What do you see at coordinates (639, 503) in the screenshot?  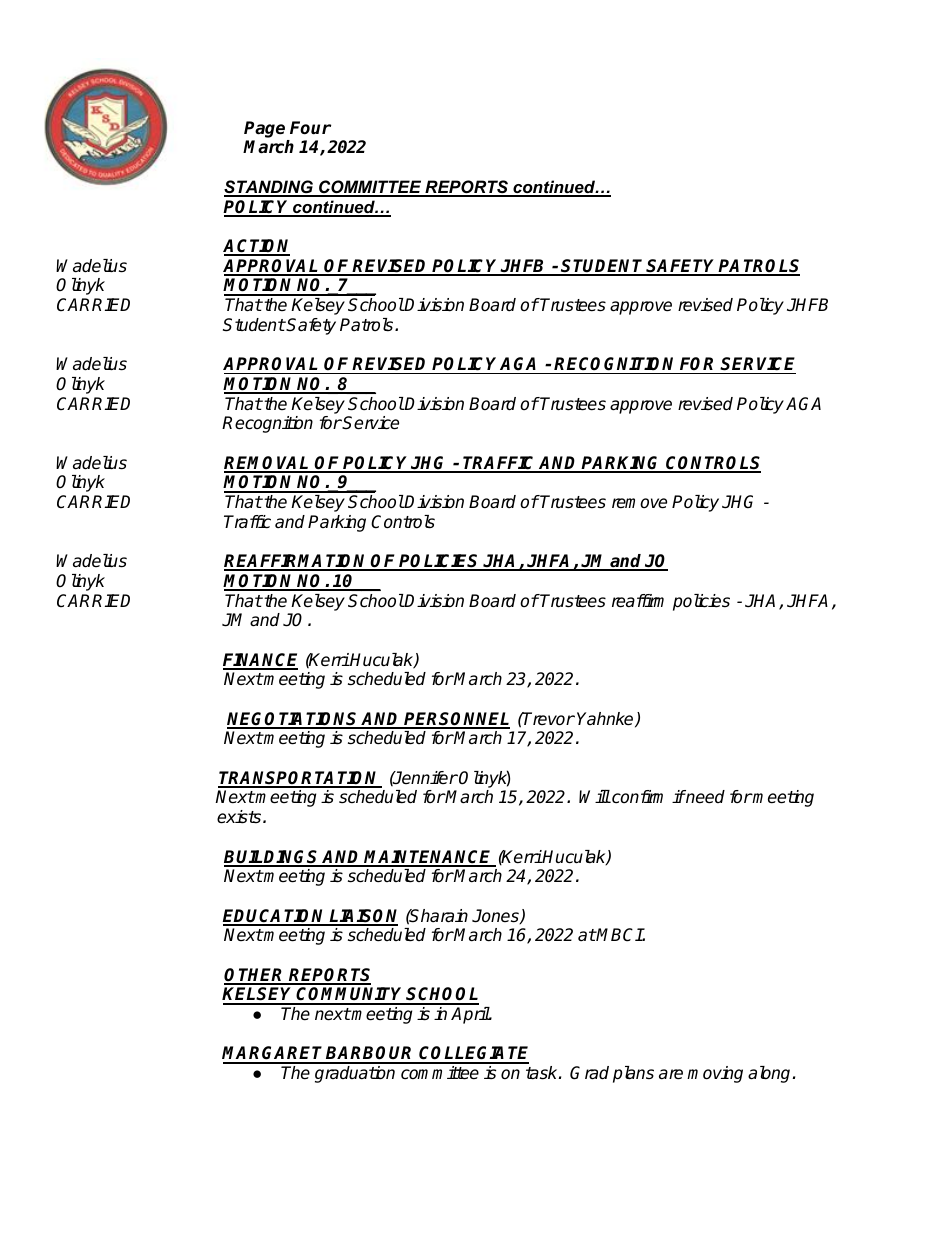 I see `remove` at bounding box center [639, 503].
